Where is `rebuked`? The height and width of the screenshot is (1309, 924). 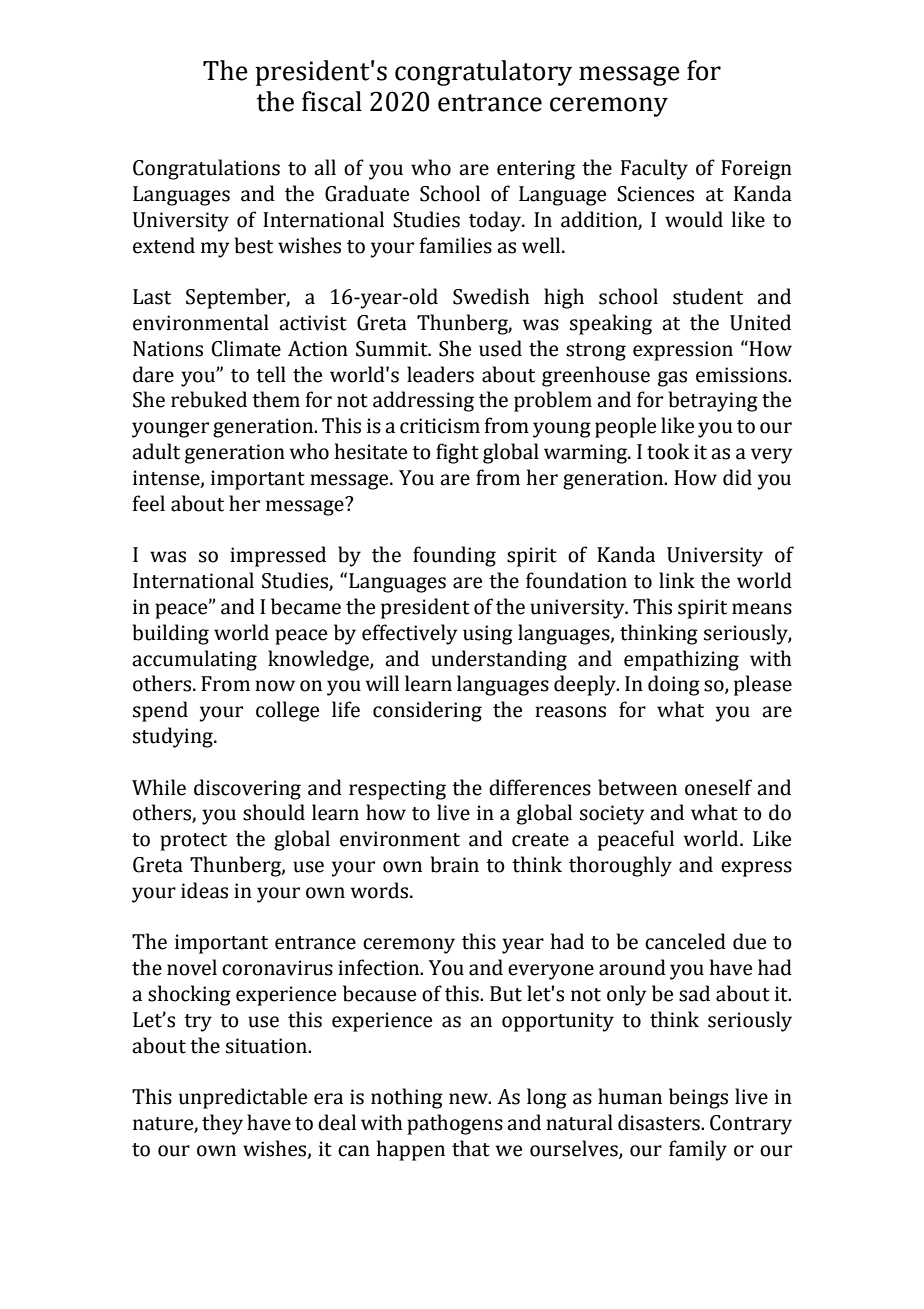
rebuked is located at coordinates (209, 399).
